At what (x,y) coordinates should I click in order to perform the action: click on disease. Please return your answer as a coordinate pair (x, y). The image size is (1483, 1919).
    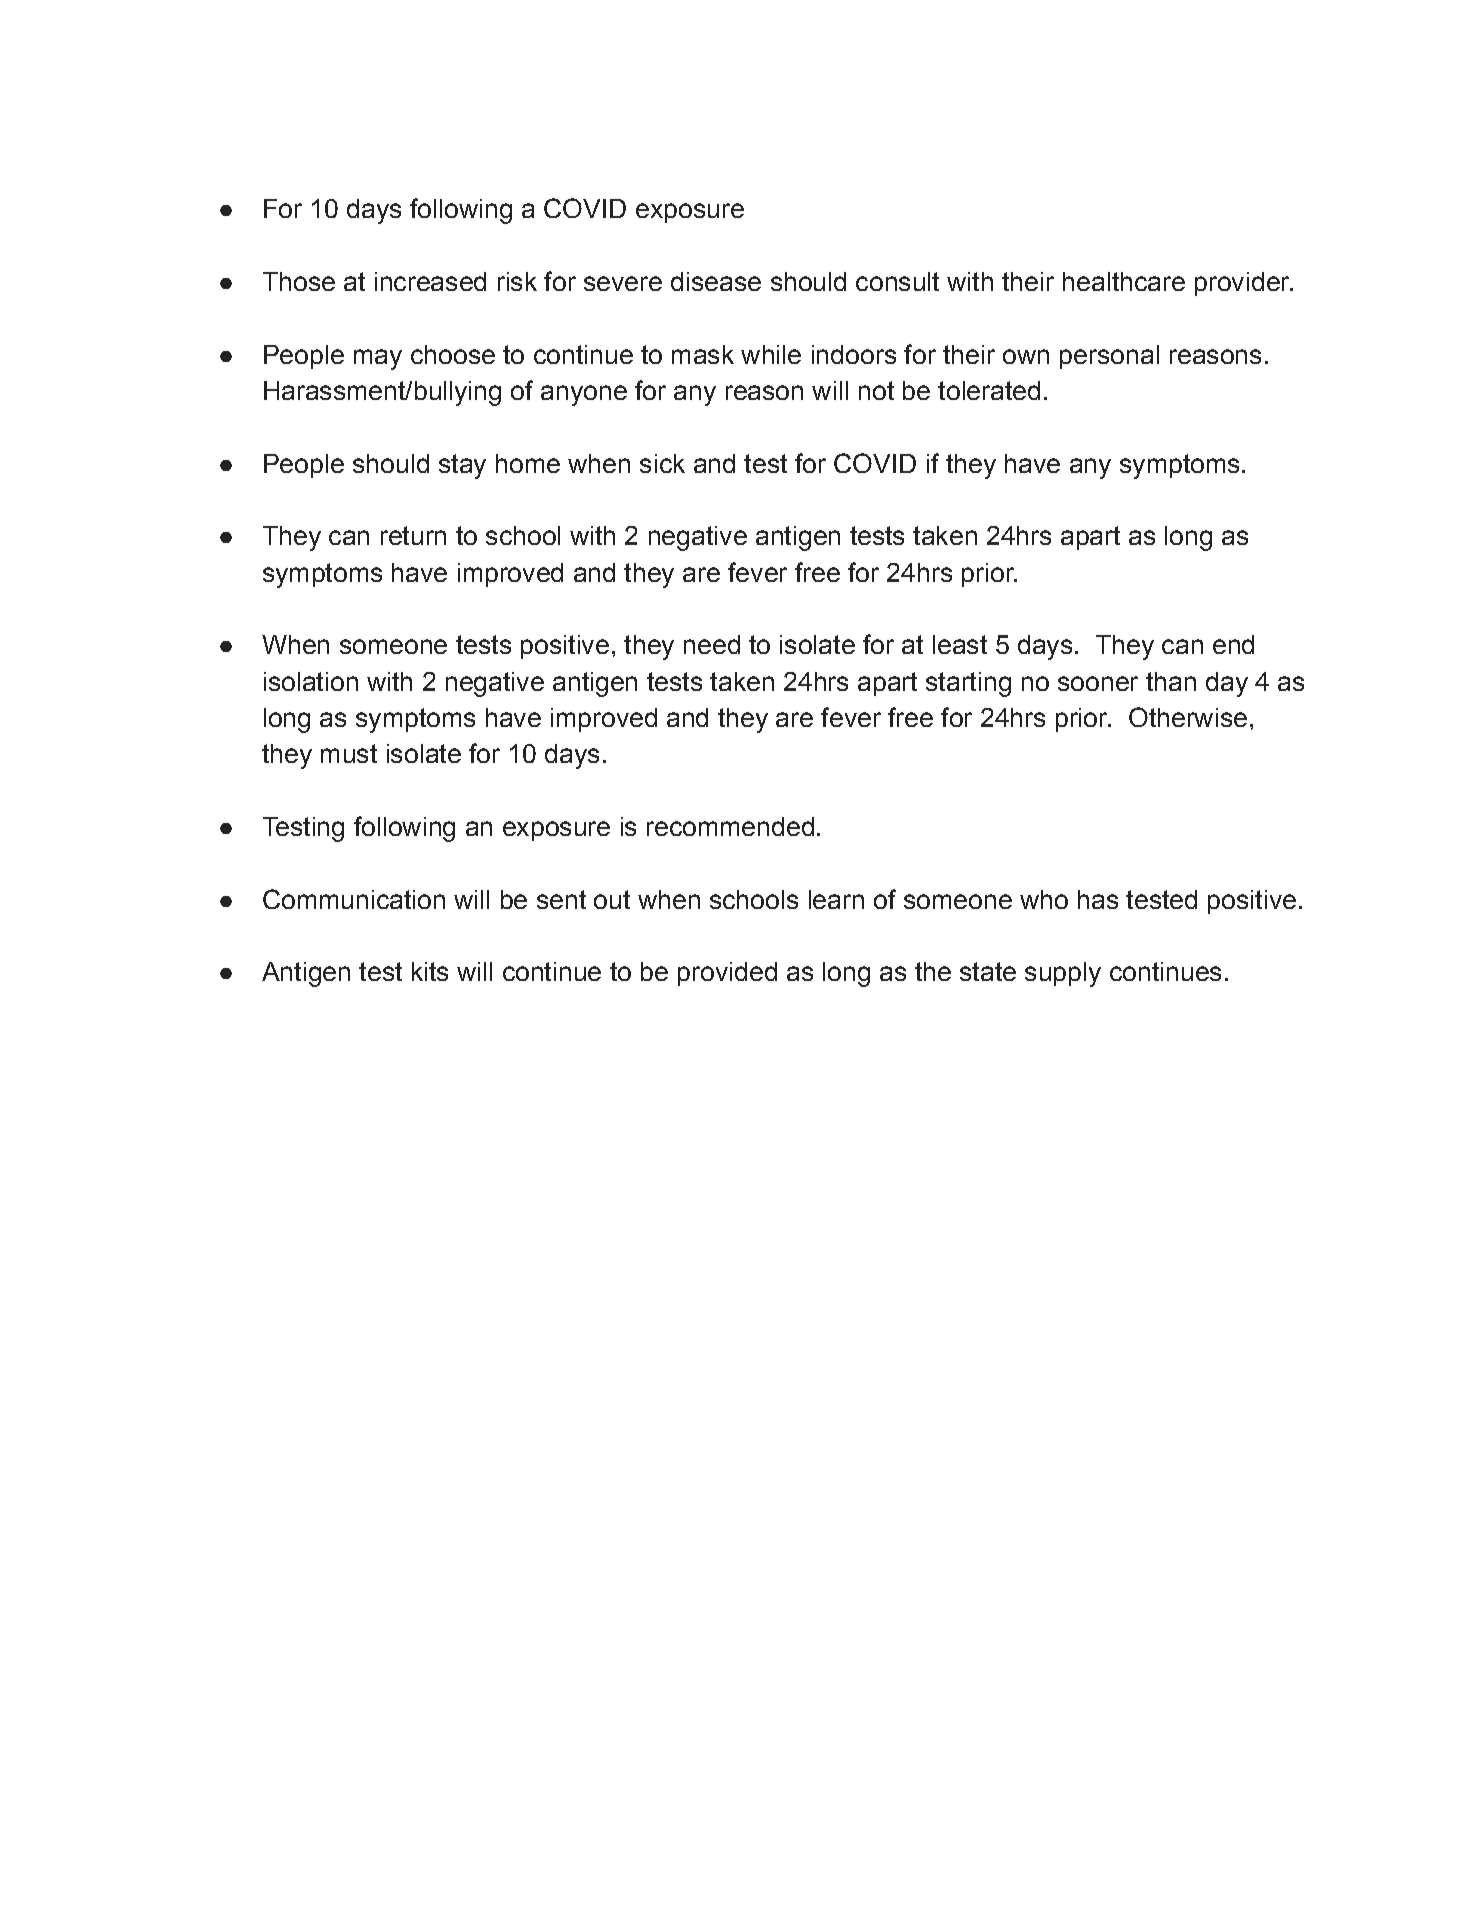
    Looking at the image, I should click on (716, 281).
